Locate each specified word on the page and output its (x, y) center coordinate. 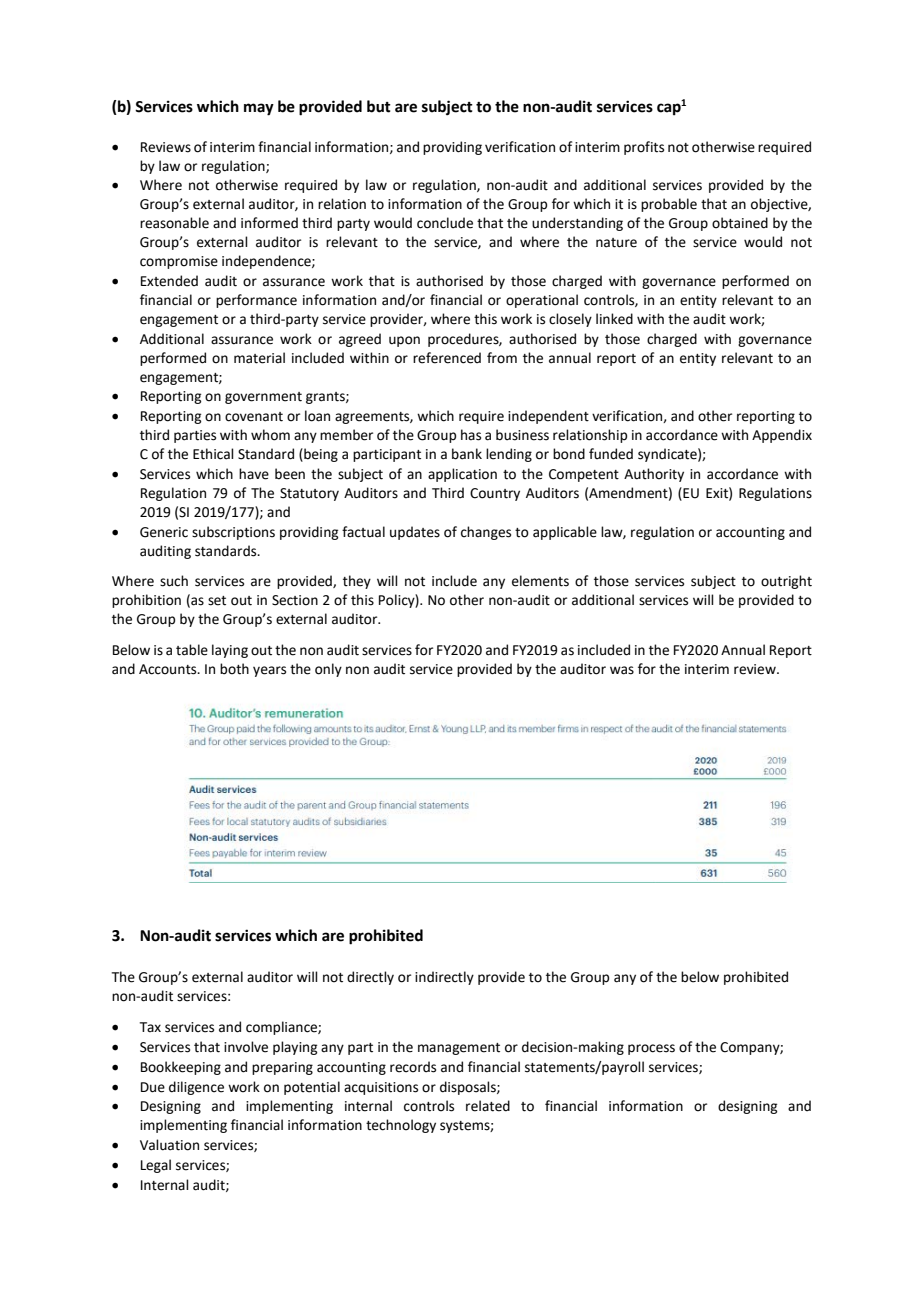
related (488, 1106)
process (651, 1049)
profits (644, 148)
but (379, 106)
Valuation (169, 1145)
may (259, 109)
